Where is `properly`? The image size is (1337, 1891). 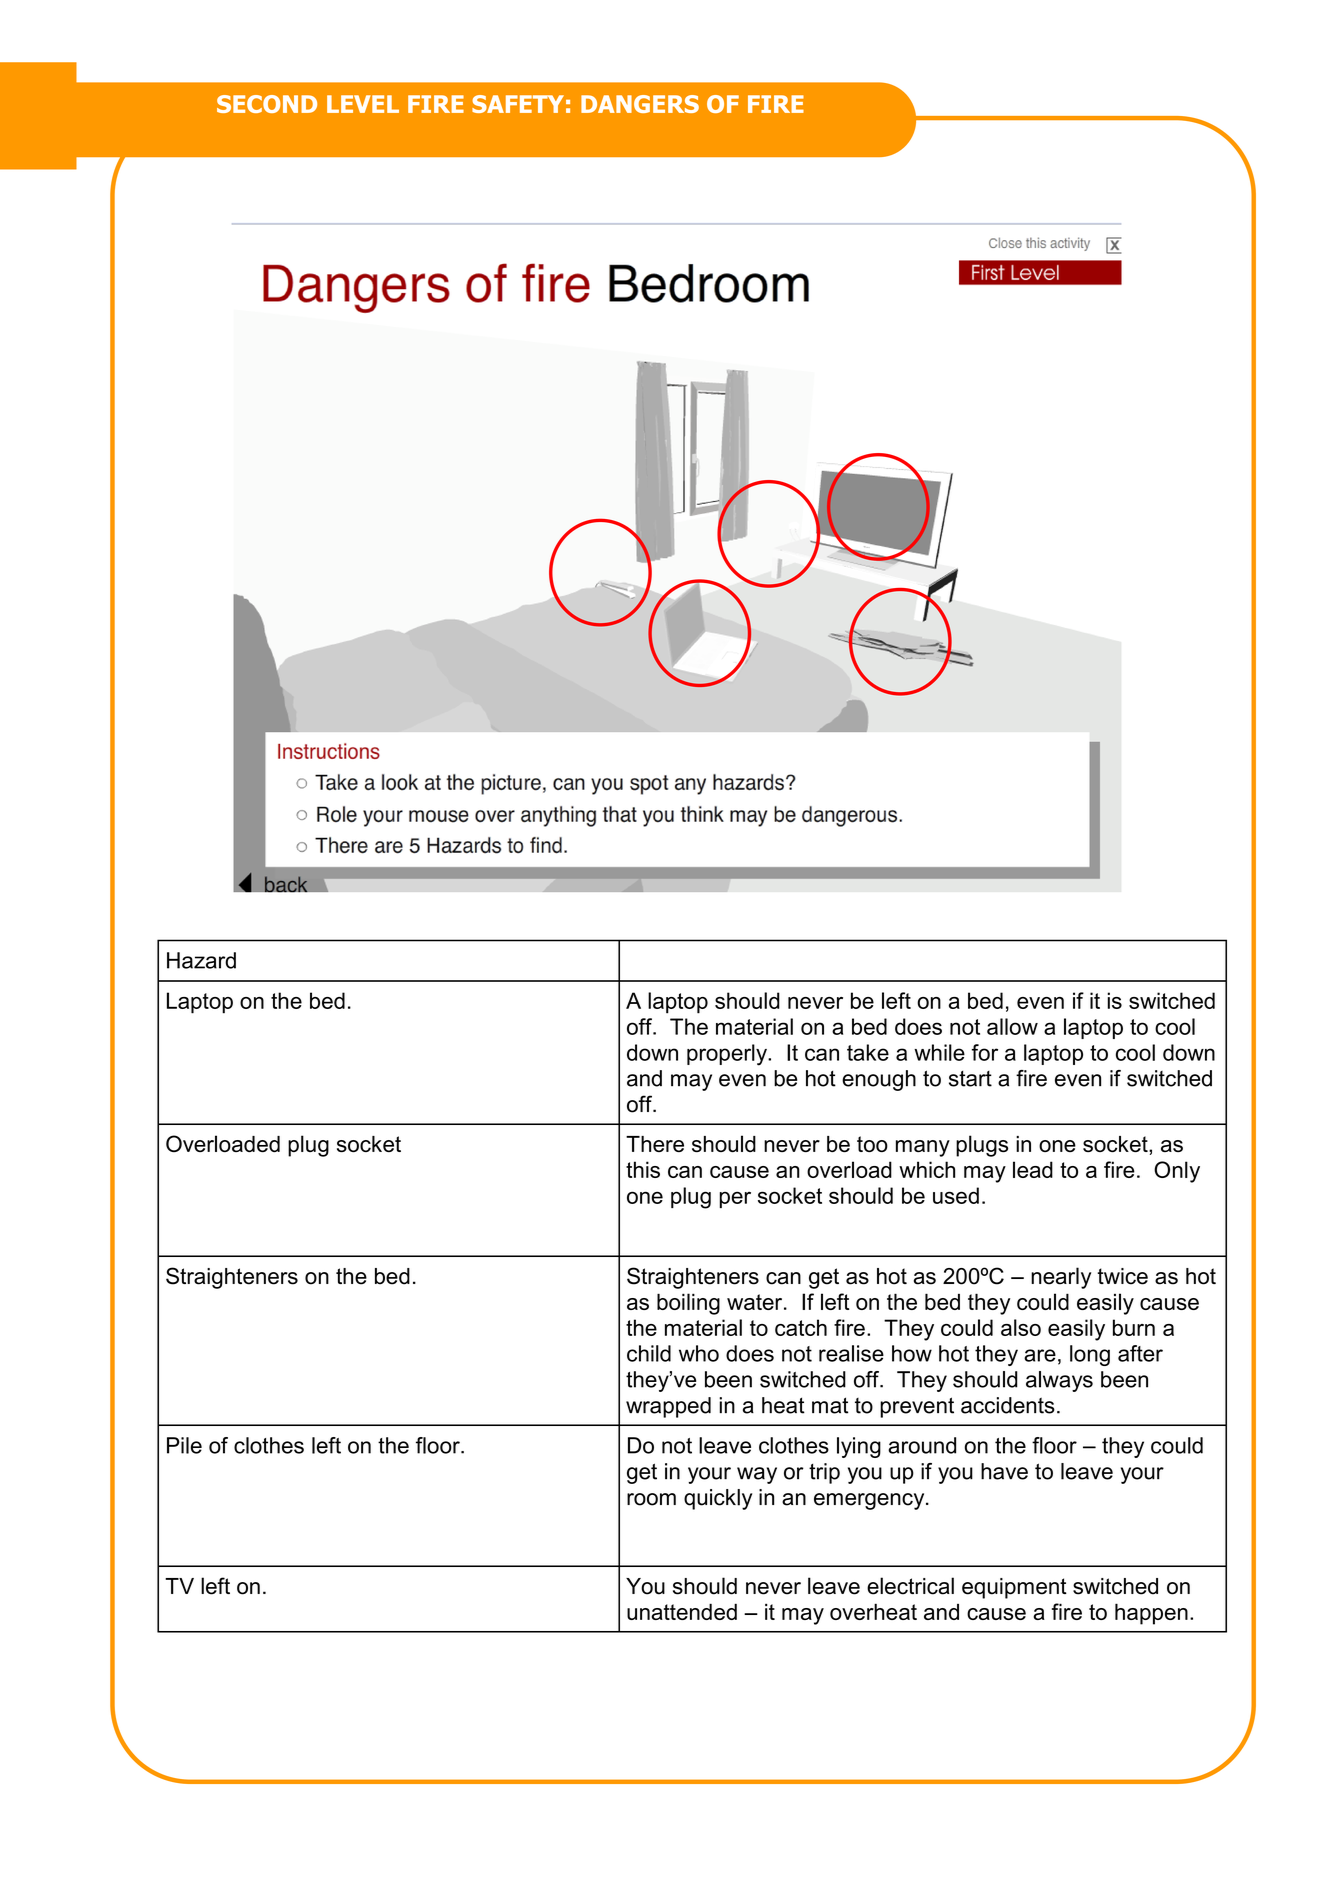 properly is located at coordinates (728, 1055).
